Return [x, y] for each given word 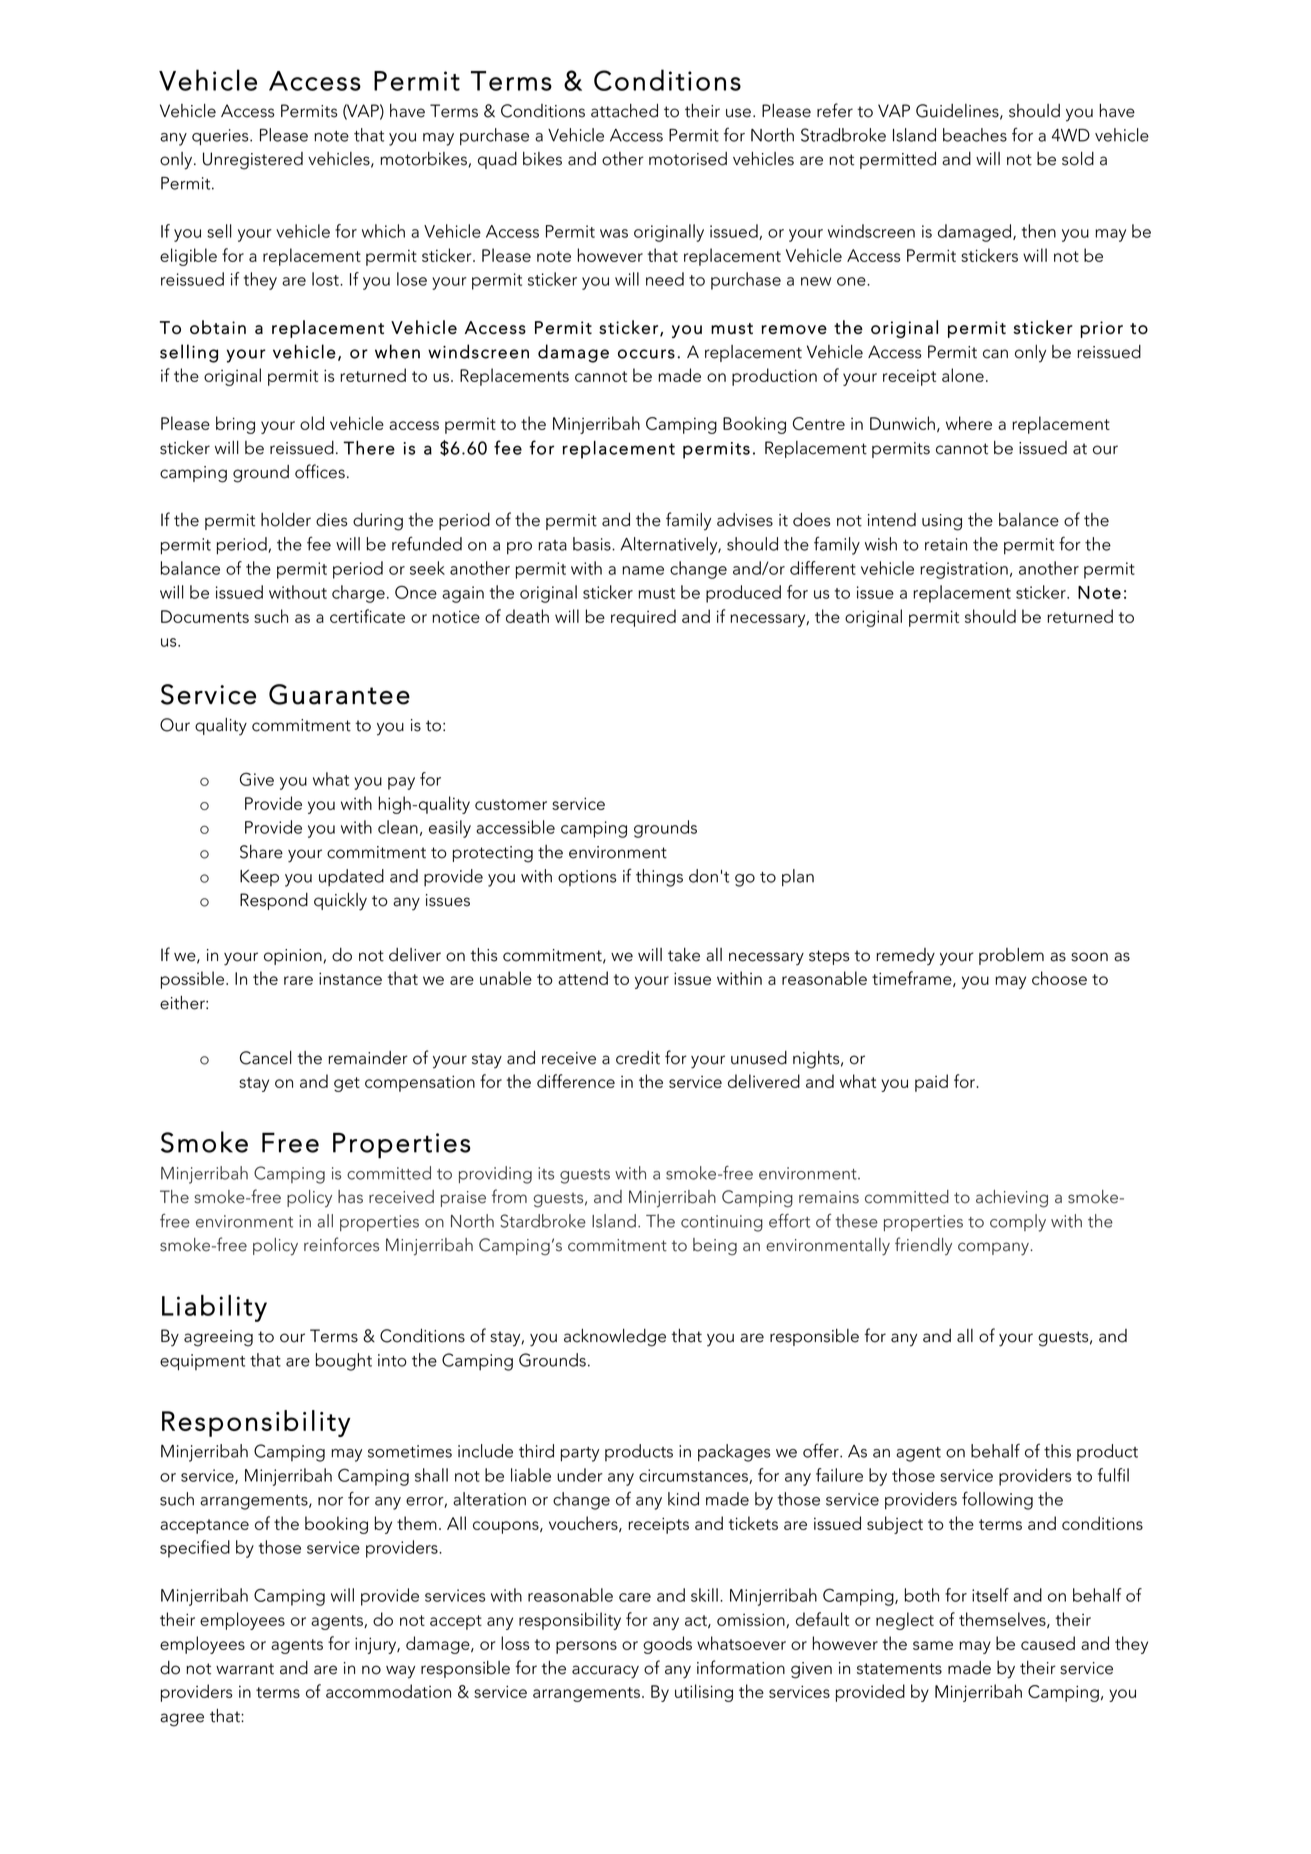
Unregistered [253, 161]
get [347, 1084]
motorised [688, 159]
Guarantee [339, 694]
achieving [1012, 1199]
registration [964, 570]
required [643, 618]
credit [638, 1058]
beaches [975, 135]
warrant [245, 1669]
